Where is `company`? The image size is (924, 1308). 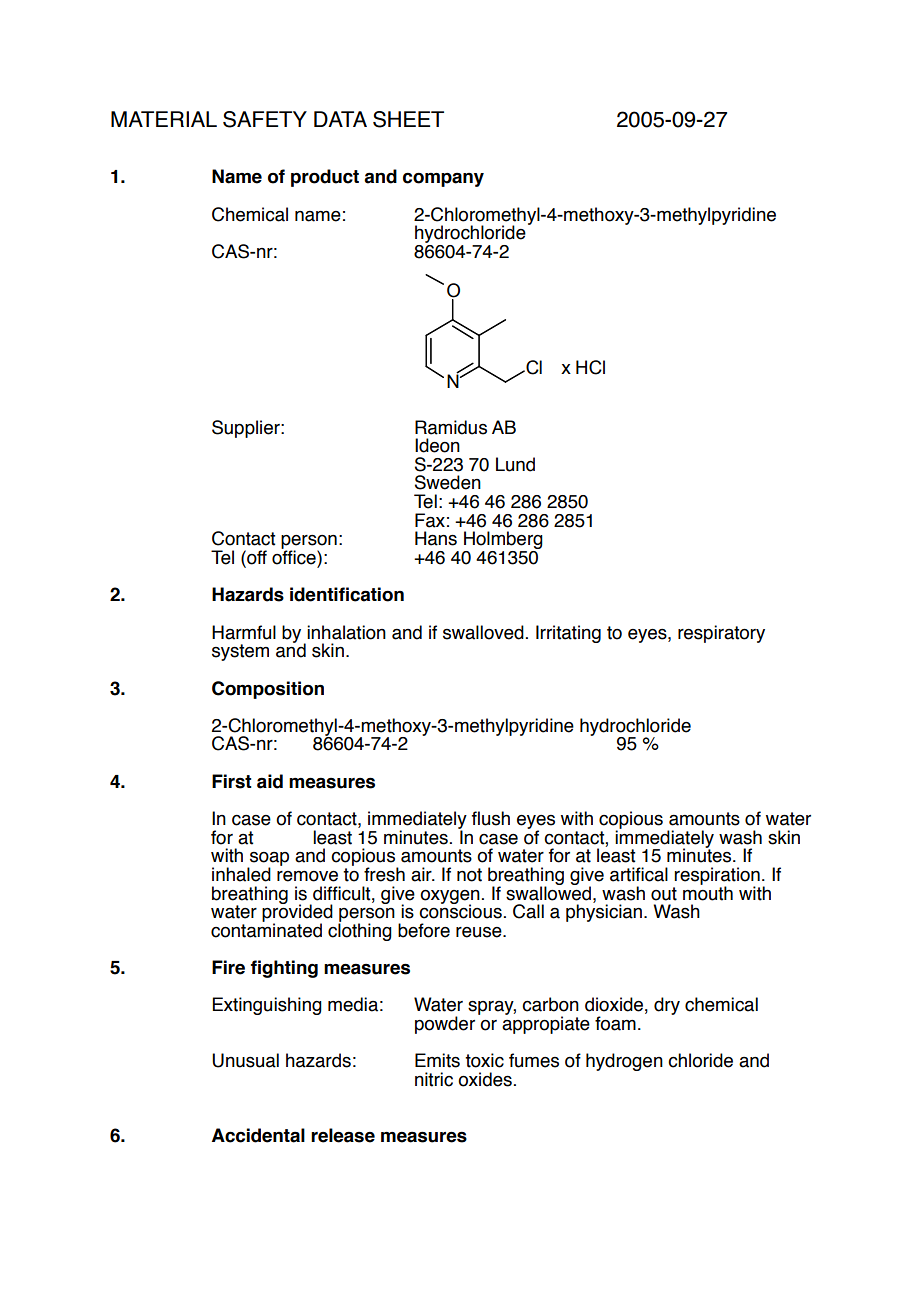 company is located at coordinates (443, 180).
